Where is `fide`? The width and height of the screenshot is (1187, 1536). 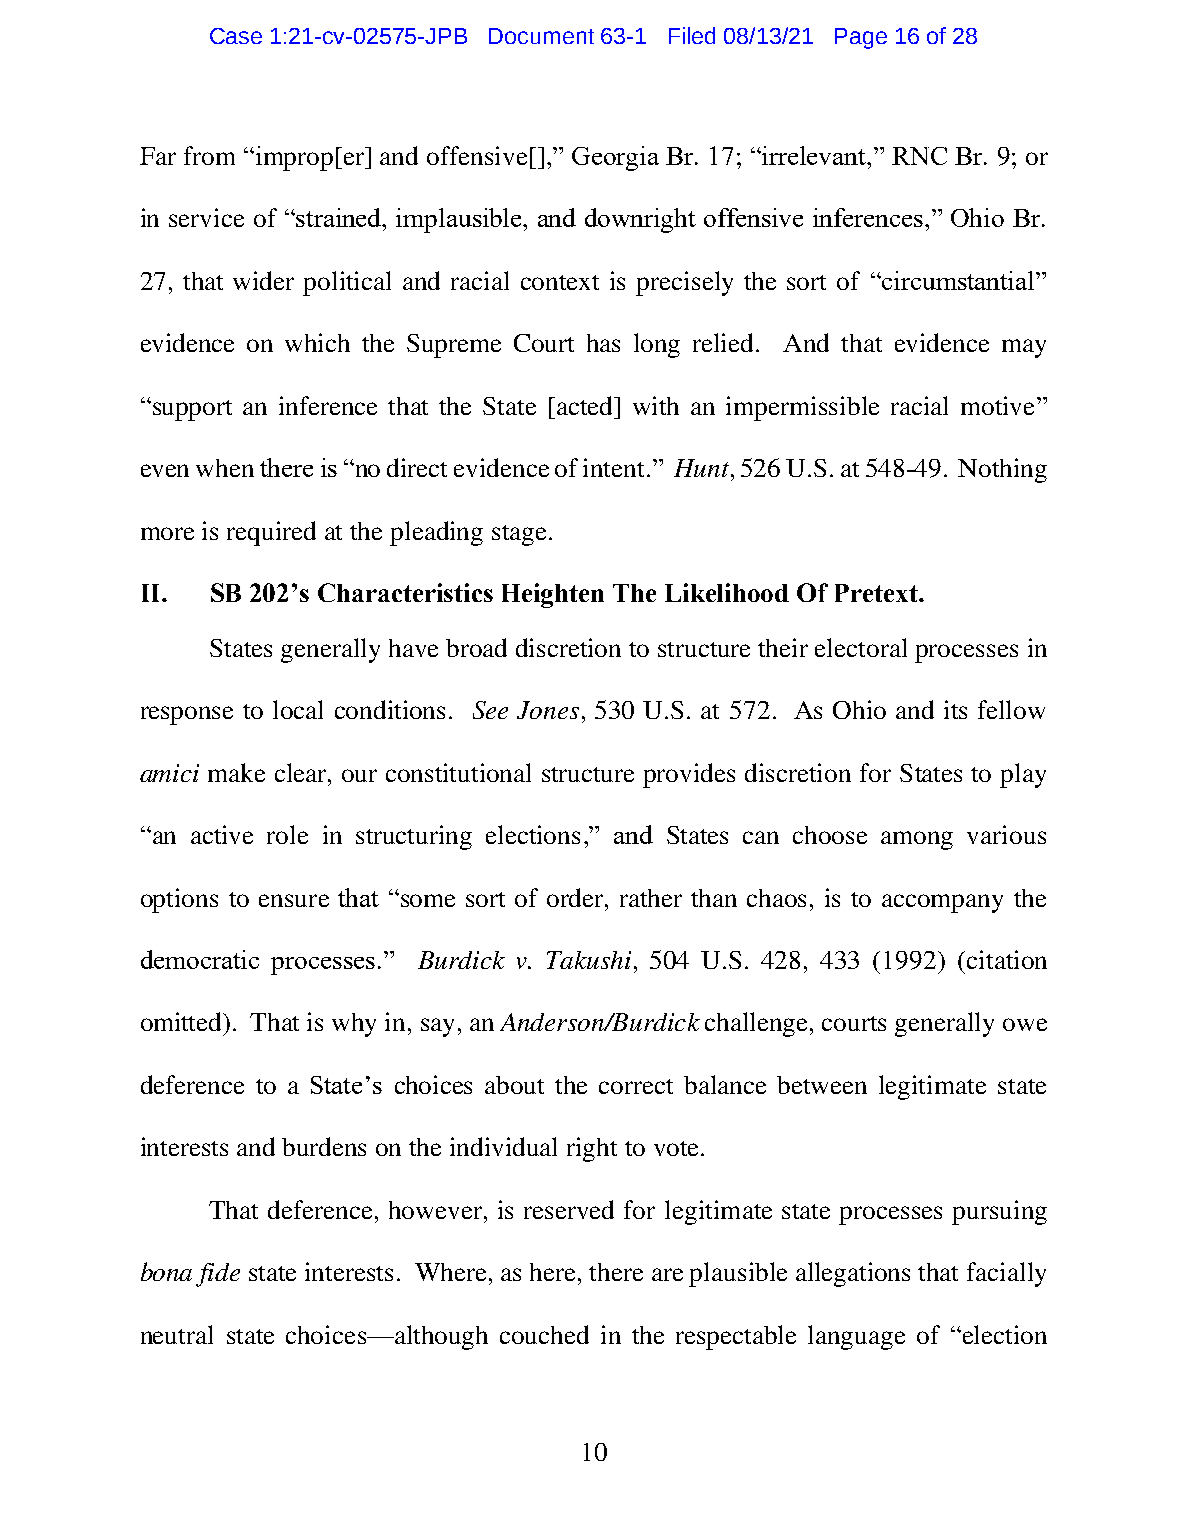 fide is located at coordinates (218, 1275).
